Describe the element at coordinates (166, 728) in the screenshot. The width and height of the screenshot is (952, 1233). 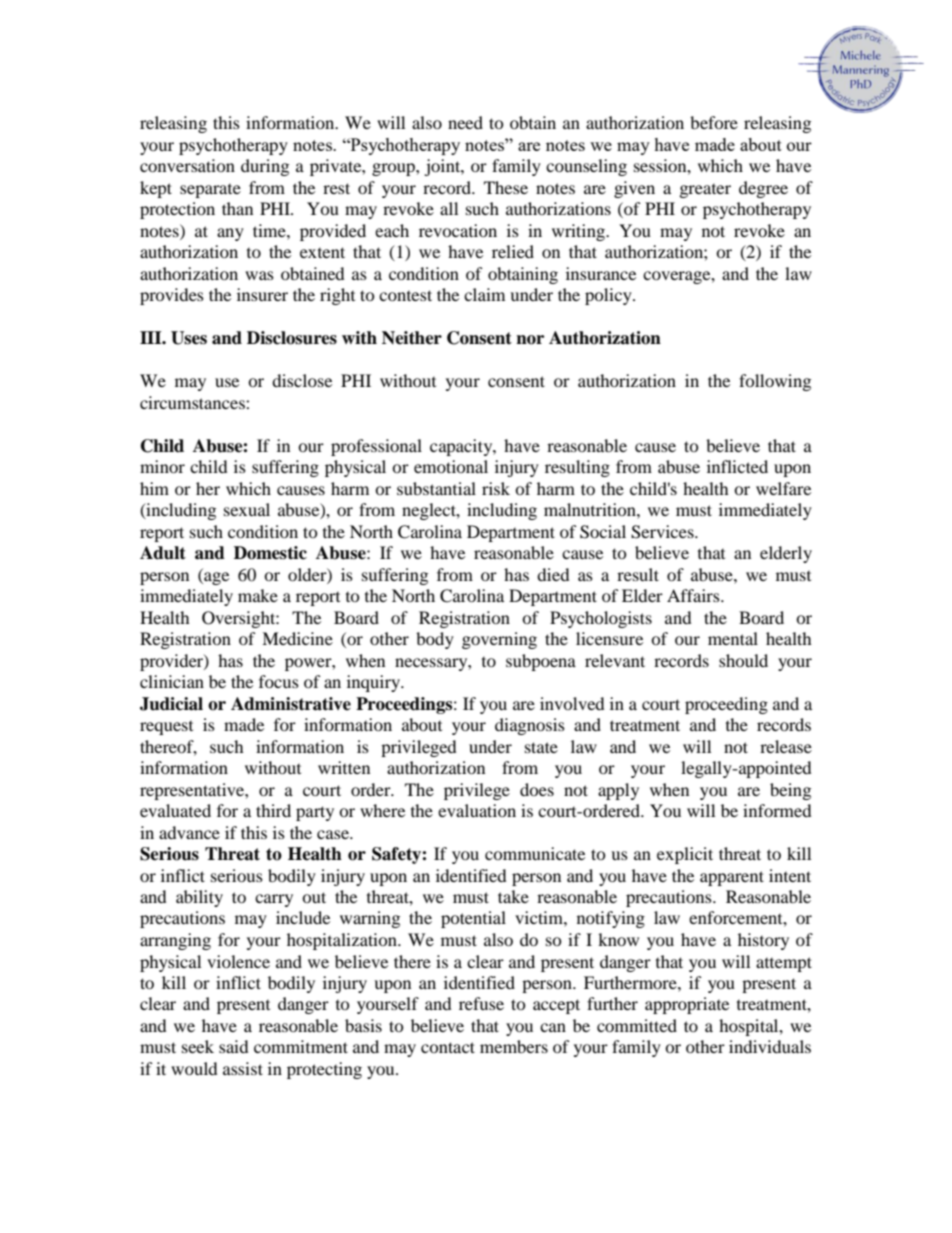
I see `request` at that location.
